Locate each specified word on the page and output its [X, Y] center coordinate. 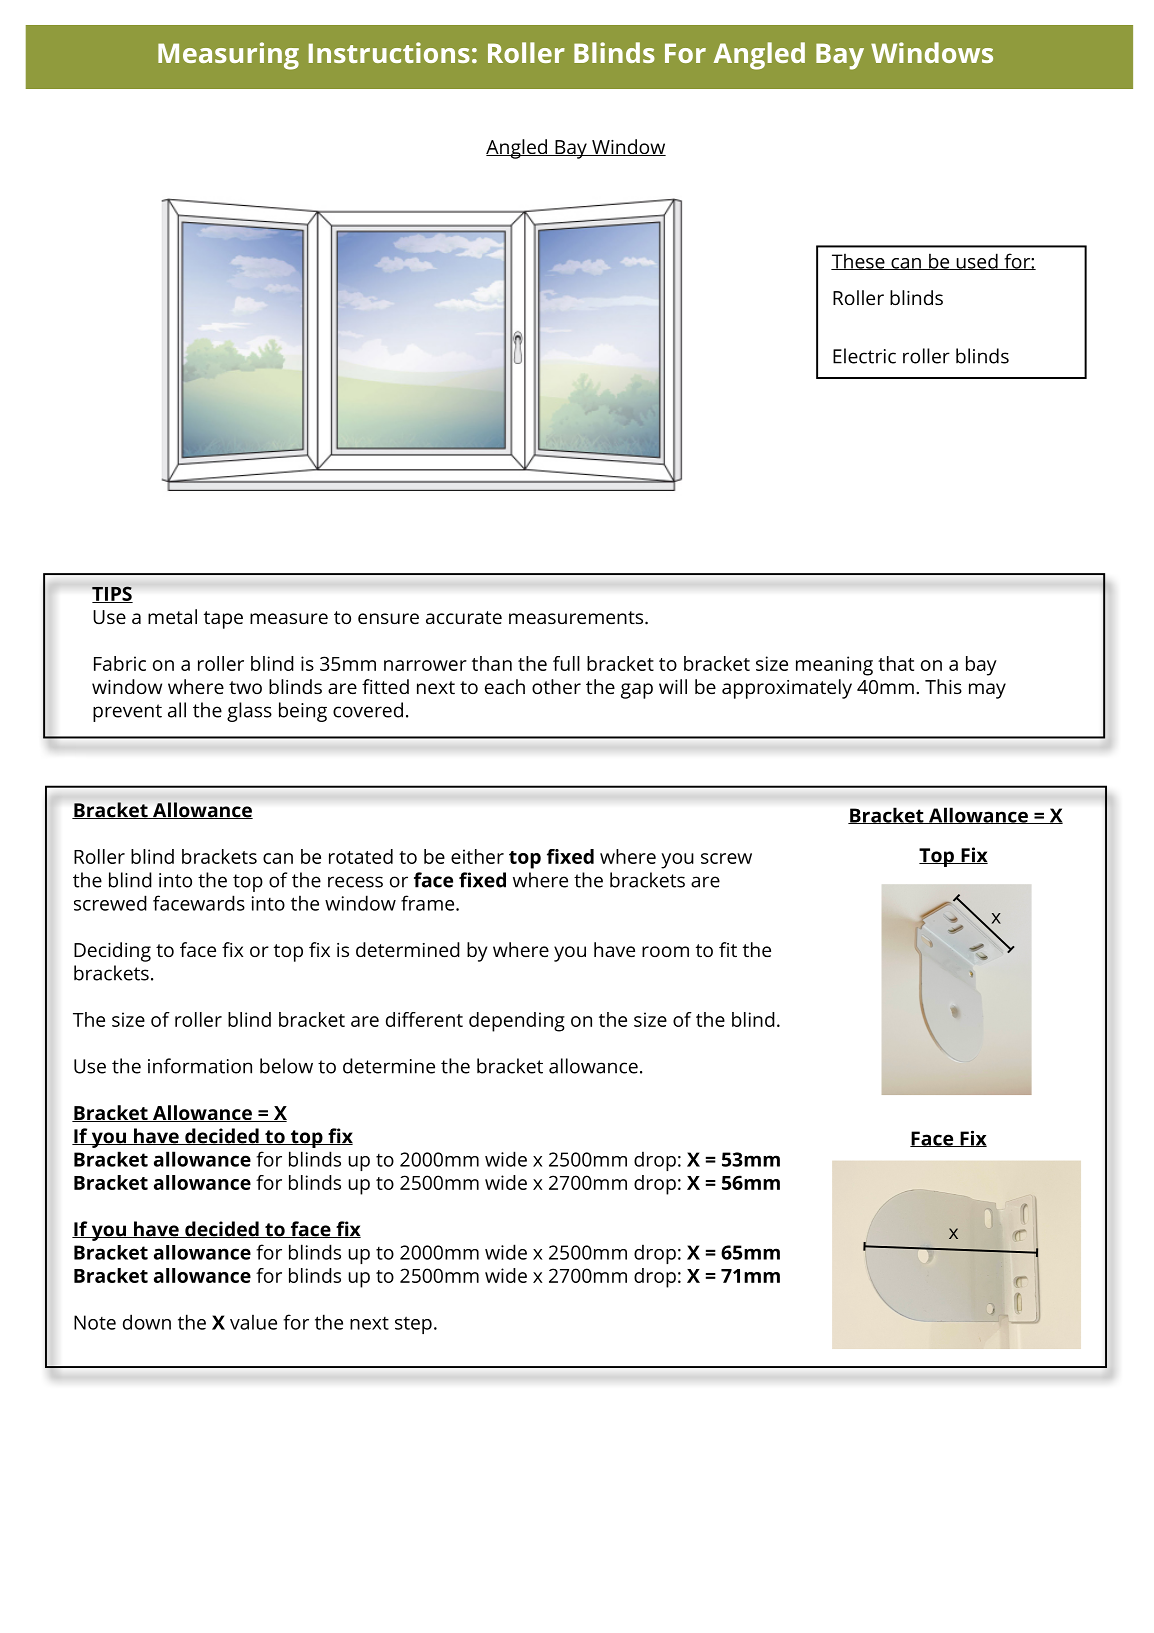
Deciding [112, 952]
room [665, 951]
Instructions [389, 52]
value [253, 1322]
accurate [464, 617]
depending [517, 1022]
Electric [864, 356]
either [477, 856]
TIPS [112, 594]
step [413, 1325]
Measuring [228, 56]
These [859, 261]
